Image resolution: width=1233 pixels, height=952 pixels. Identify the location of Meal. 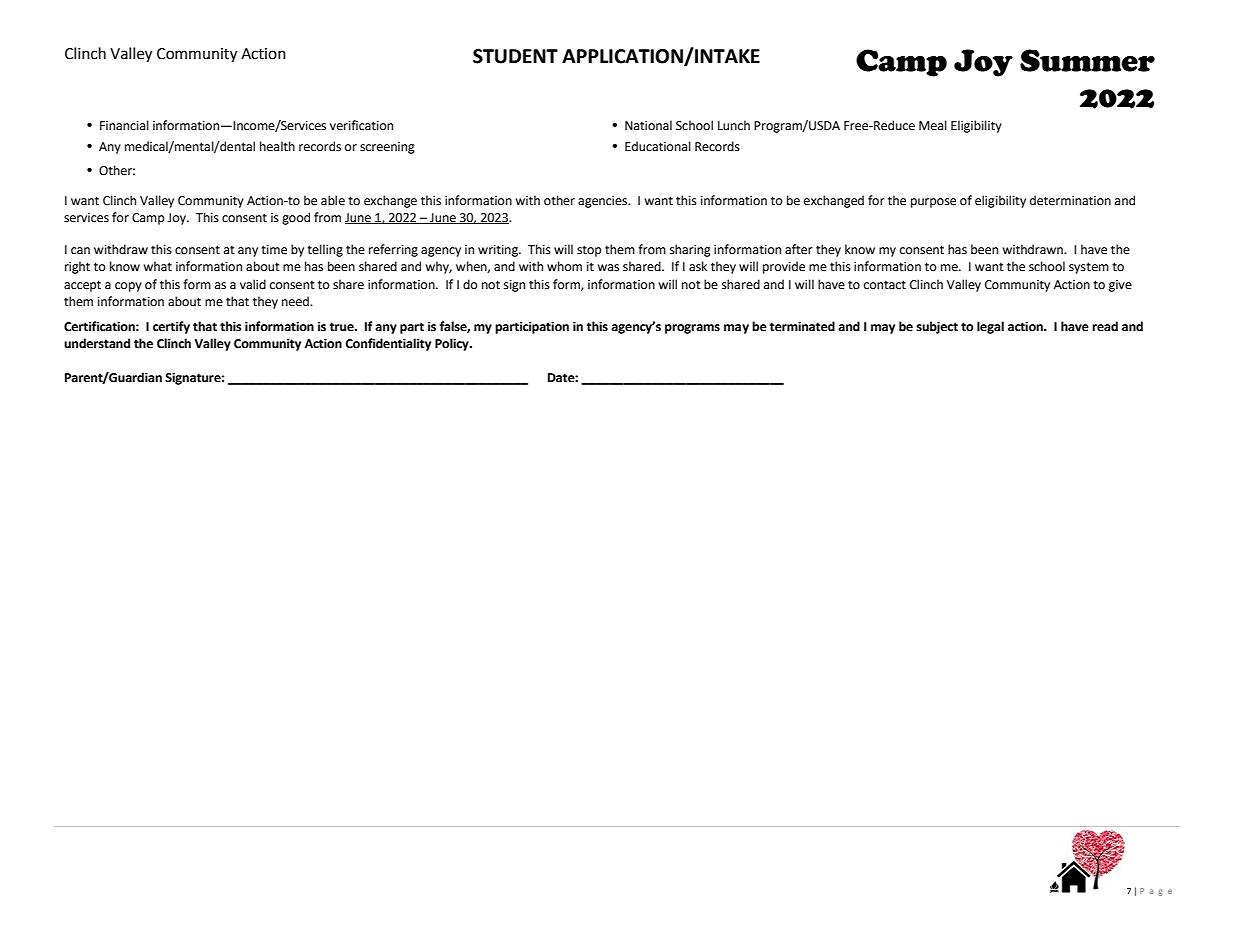
(933, 125).
